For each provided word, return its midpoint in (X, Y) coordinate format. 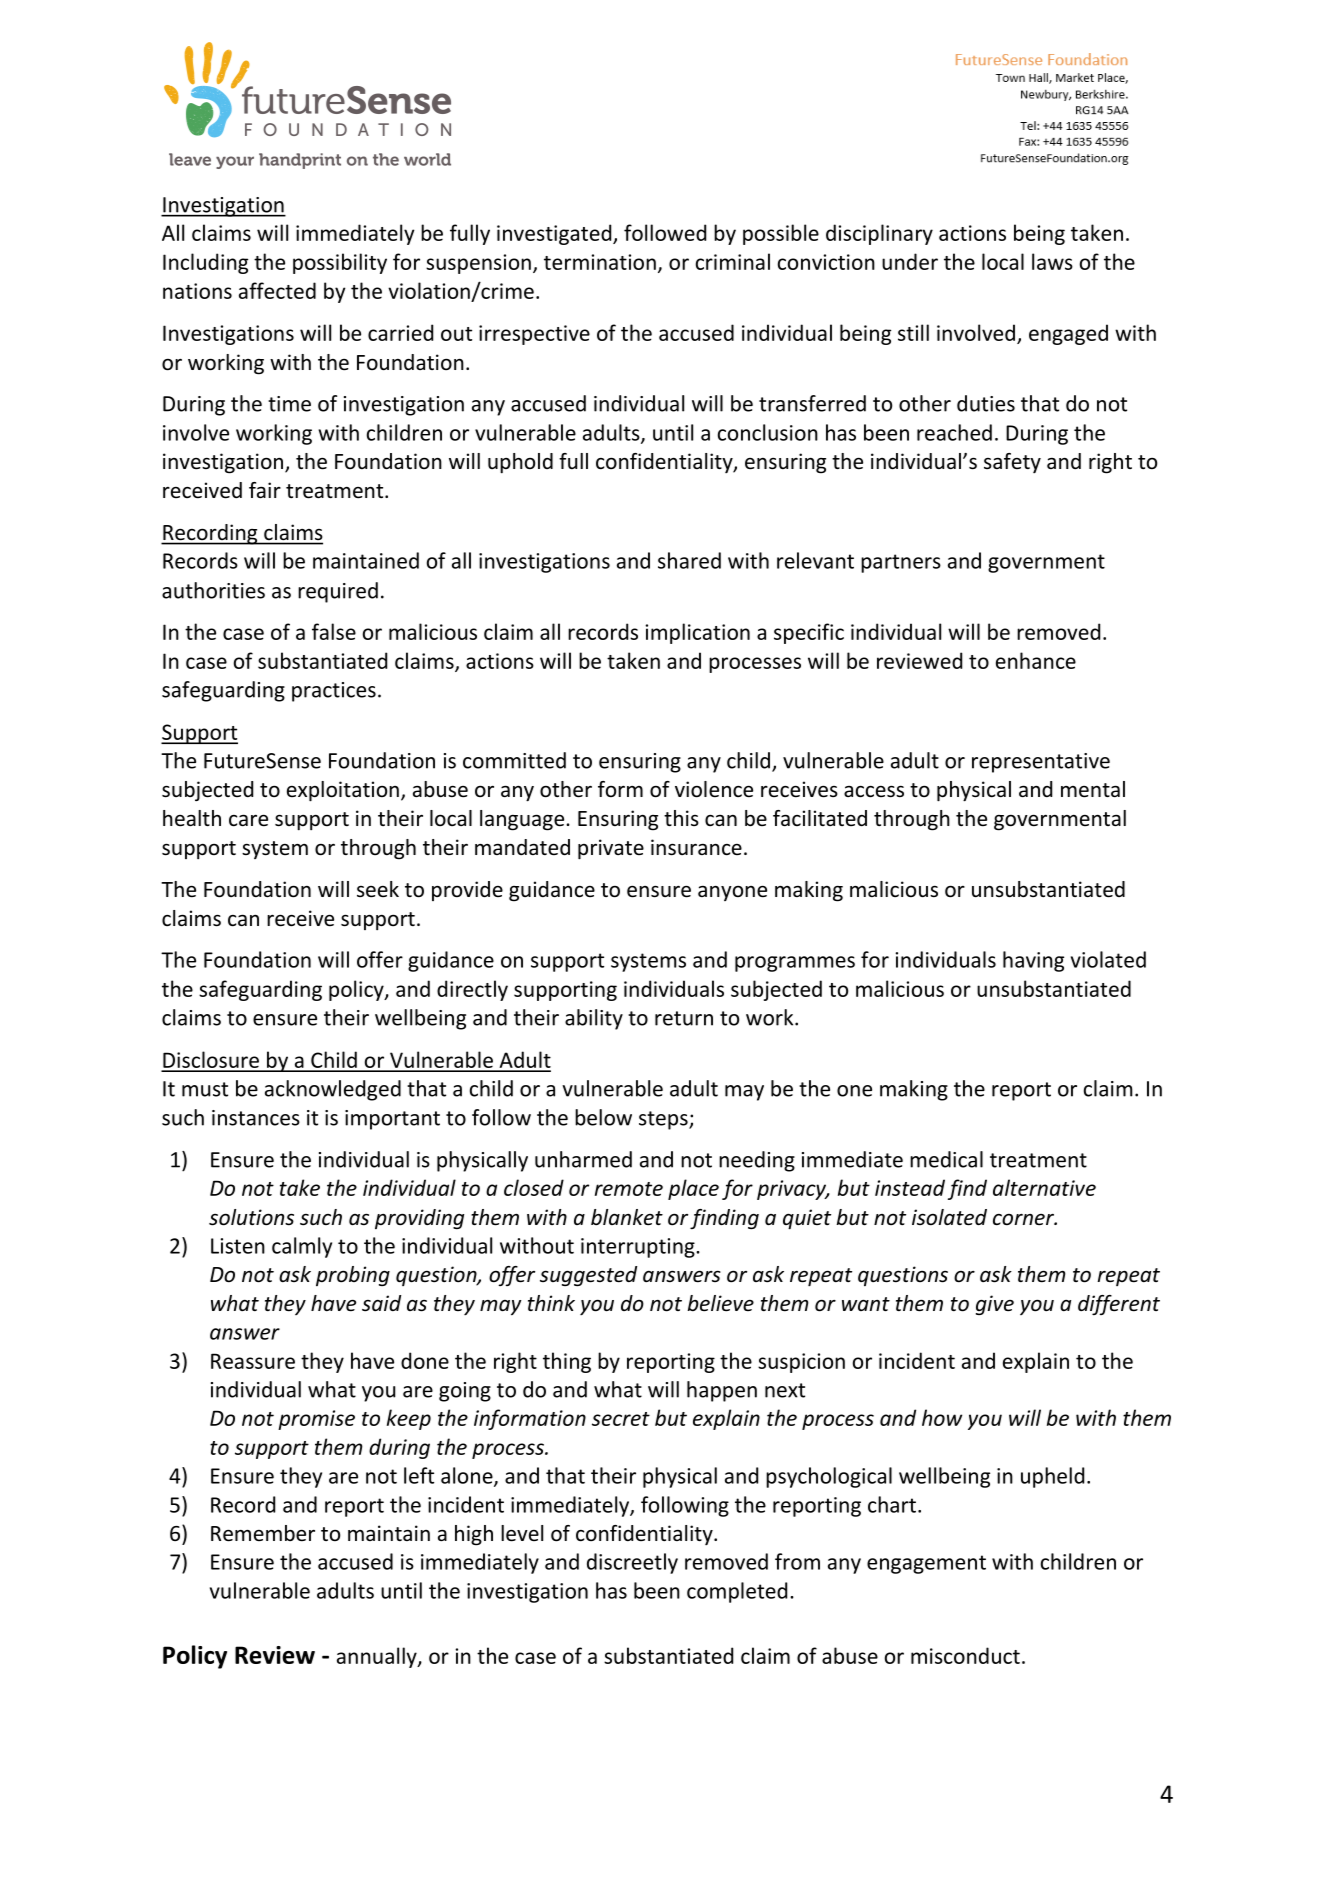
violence (714, 789)
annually (378, 1657)
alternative (1044, 1187)
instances (256, 1118)
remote (629, 1189)
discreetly (632, 1563)
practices (334, 692)
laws (1052, 261)
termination (600, 262)
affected (277, 290)
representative (1041, 763)
